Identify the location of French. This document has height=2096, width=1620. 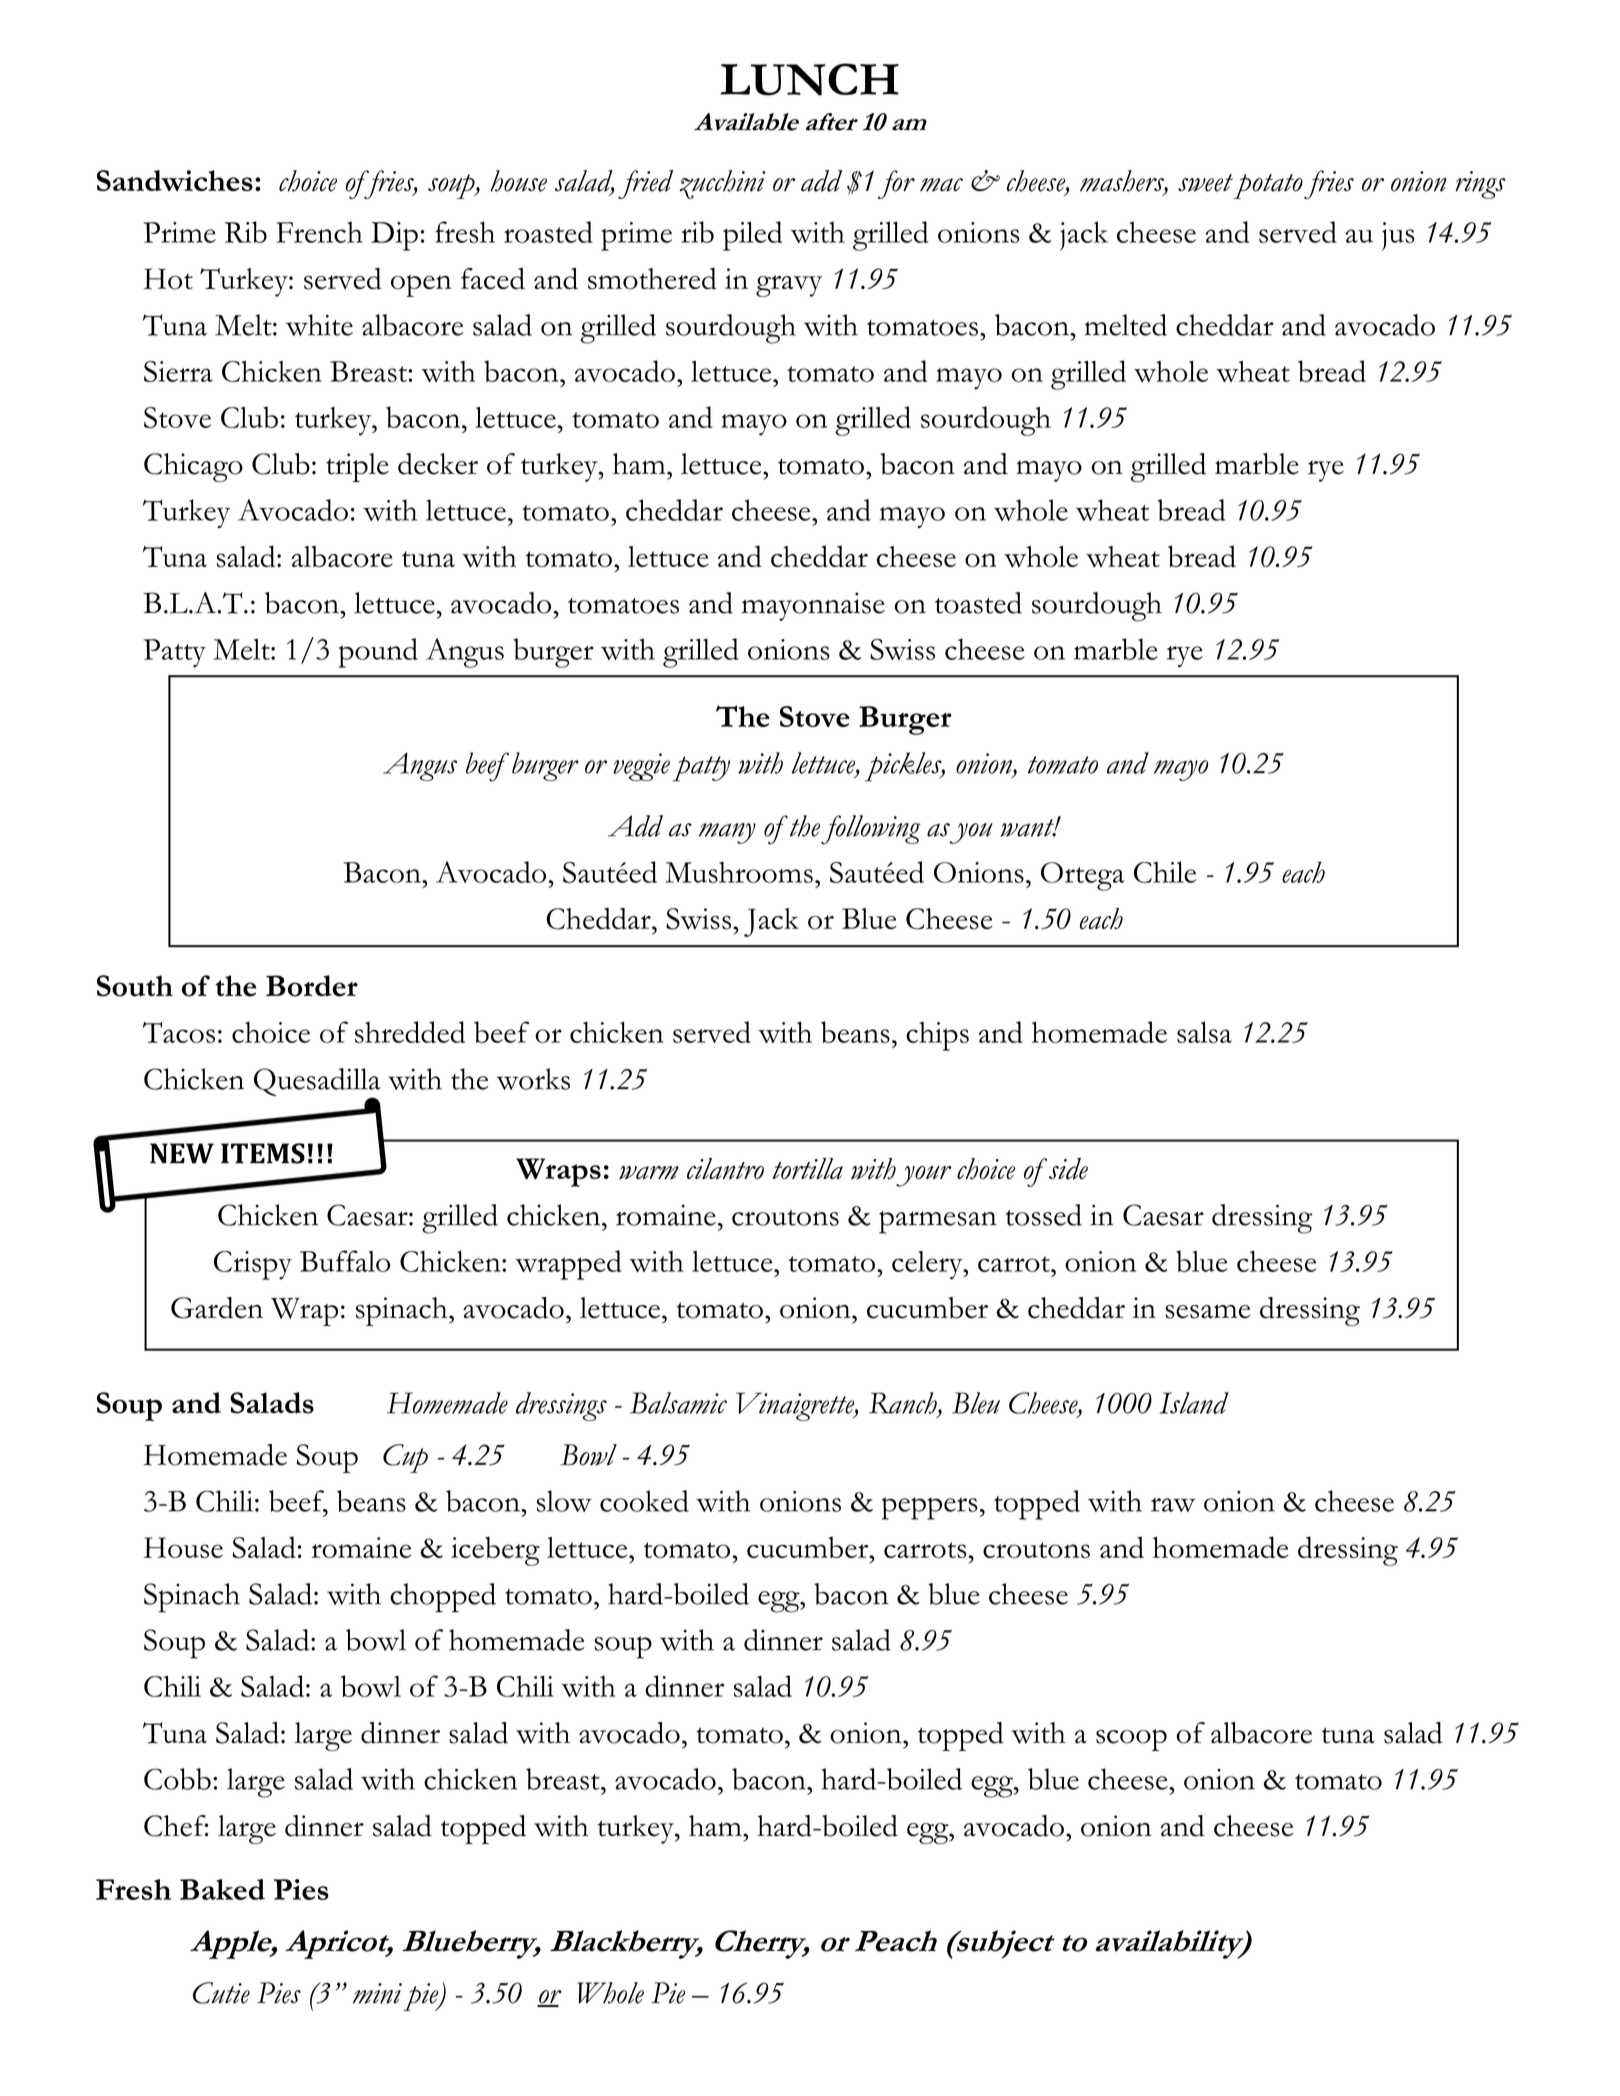
(319, 232).
